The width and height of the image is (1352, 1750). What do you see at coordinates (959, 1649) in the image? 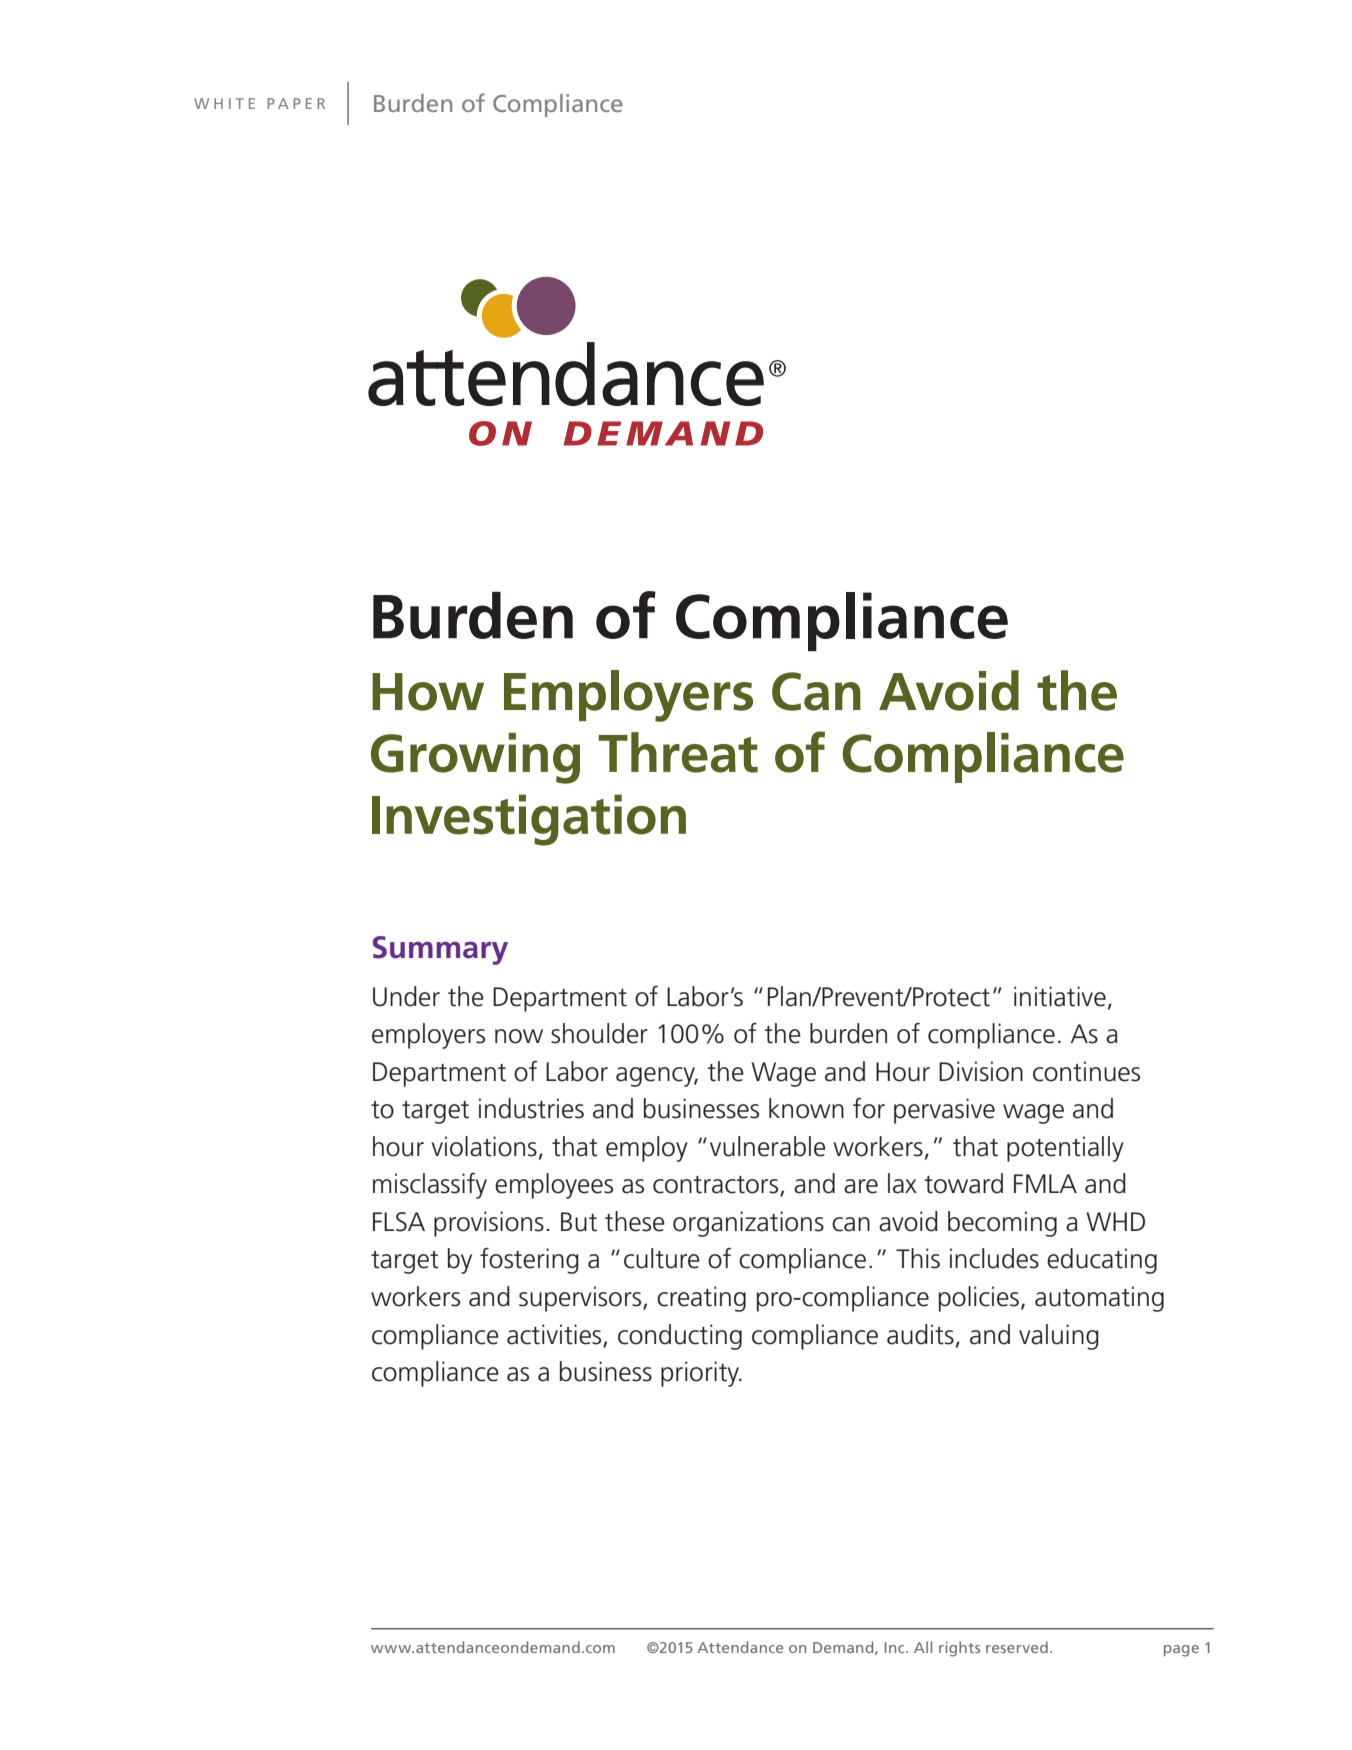
I see `rights` at bounding box center [959, 1649].
